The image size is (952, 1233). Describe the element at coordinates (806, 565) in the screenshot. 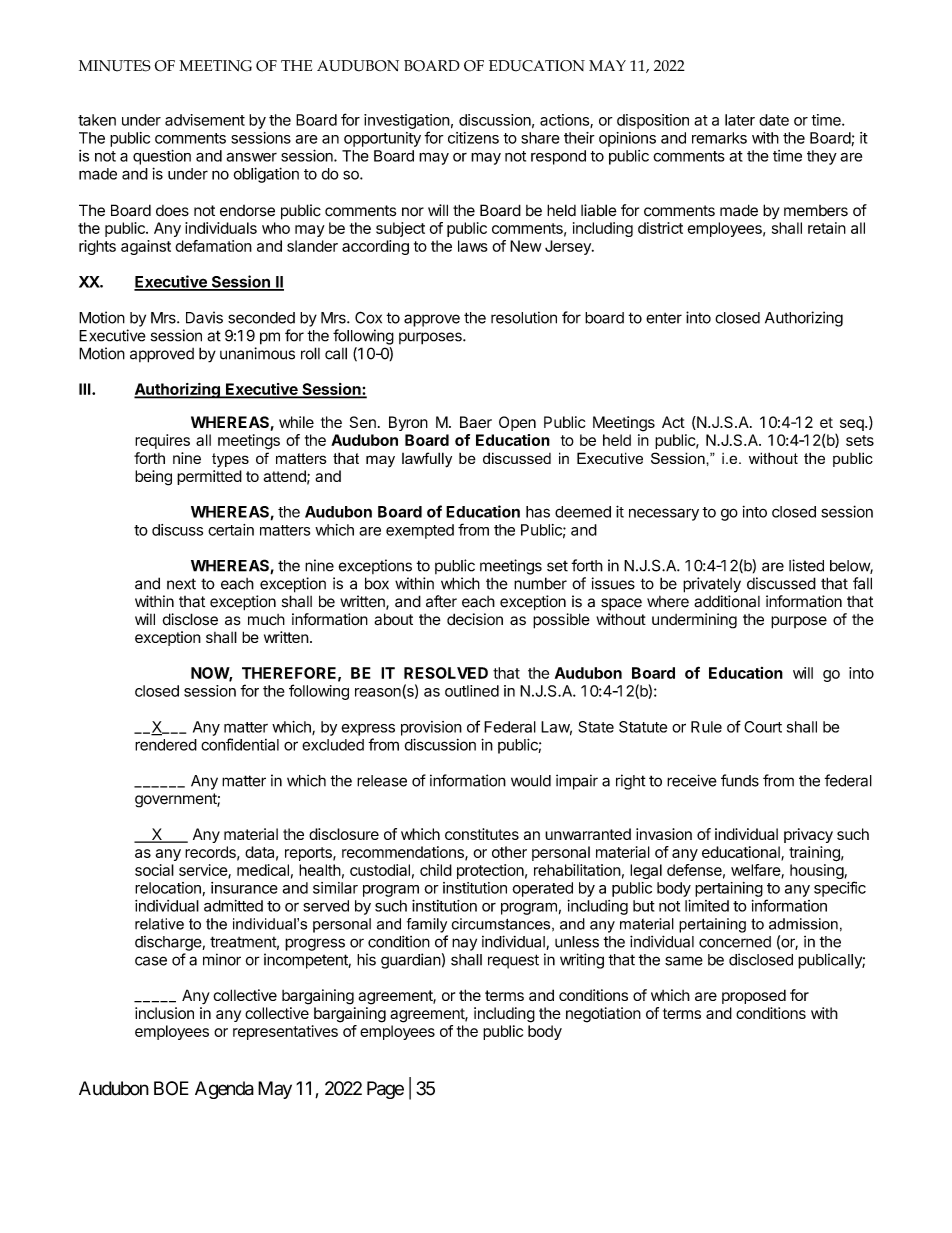

I see `listed` at that location.
